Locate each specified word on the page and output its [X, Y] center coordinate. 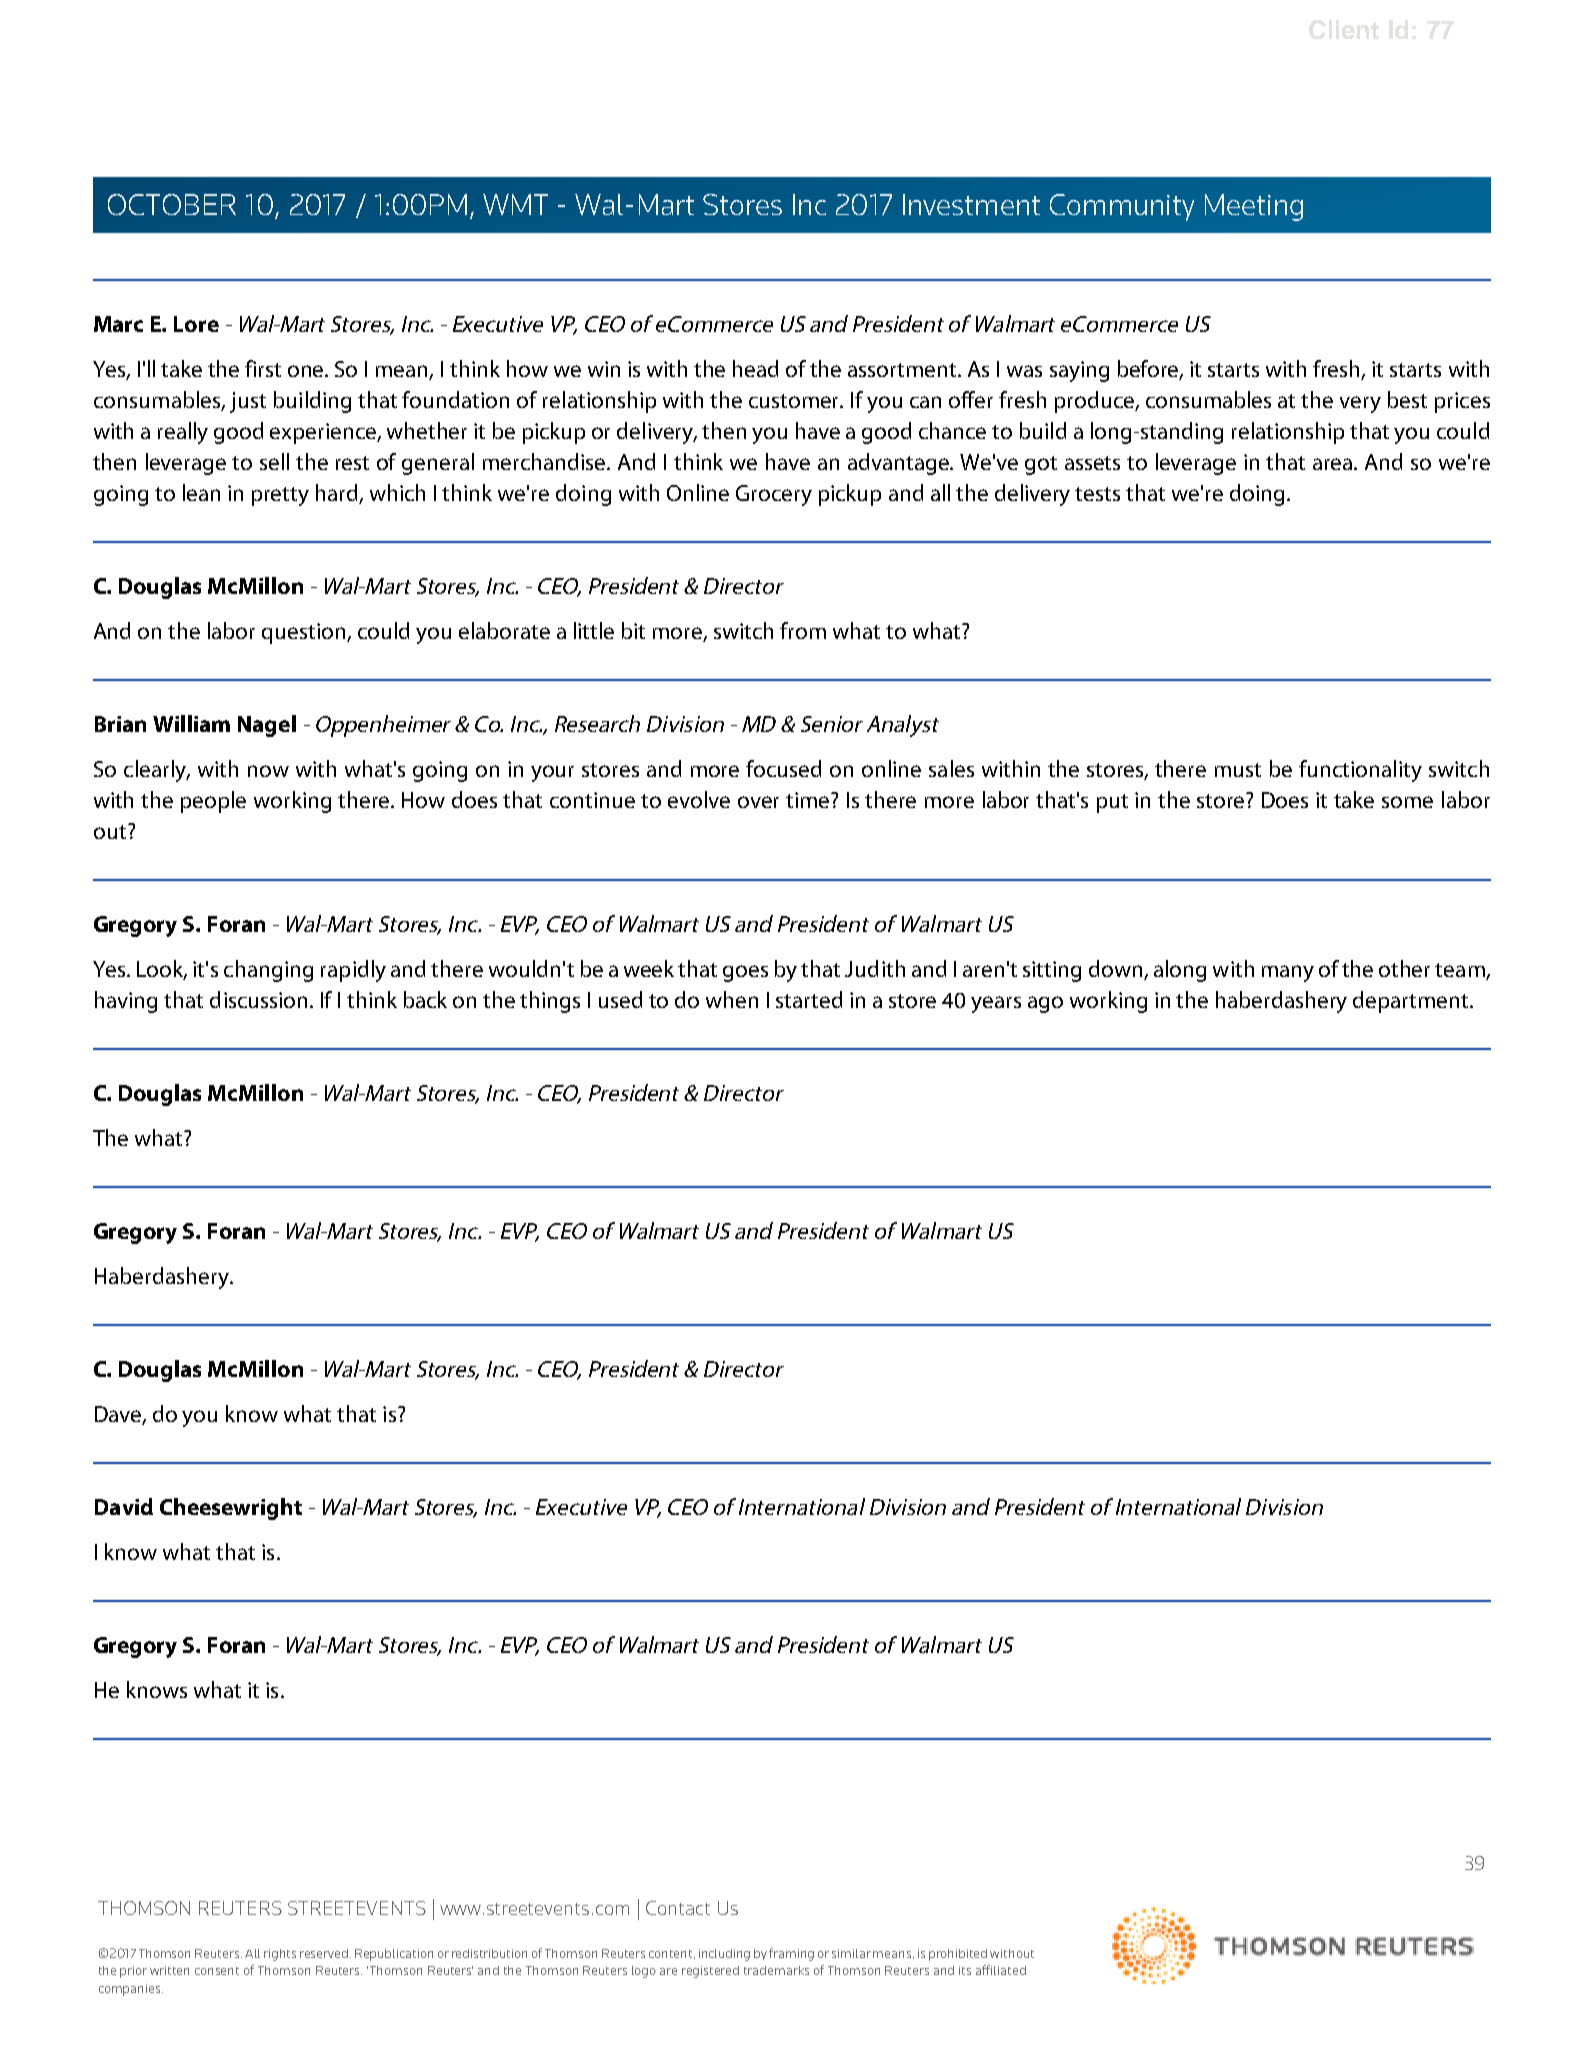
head [755, 368]
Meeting [1254, 207]
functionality [1360, 771]
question [305, 633]
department [1412, 1002]
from [803, 630]
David [124, 1506]
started [809, 999]
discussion [260, 999]
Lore [196, 324]
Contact [678, 1908]
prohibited [958, 1955]
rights [280, 1955]
